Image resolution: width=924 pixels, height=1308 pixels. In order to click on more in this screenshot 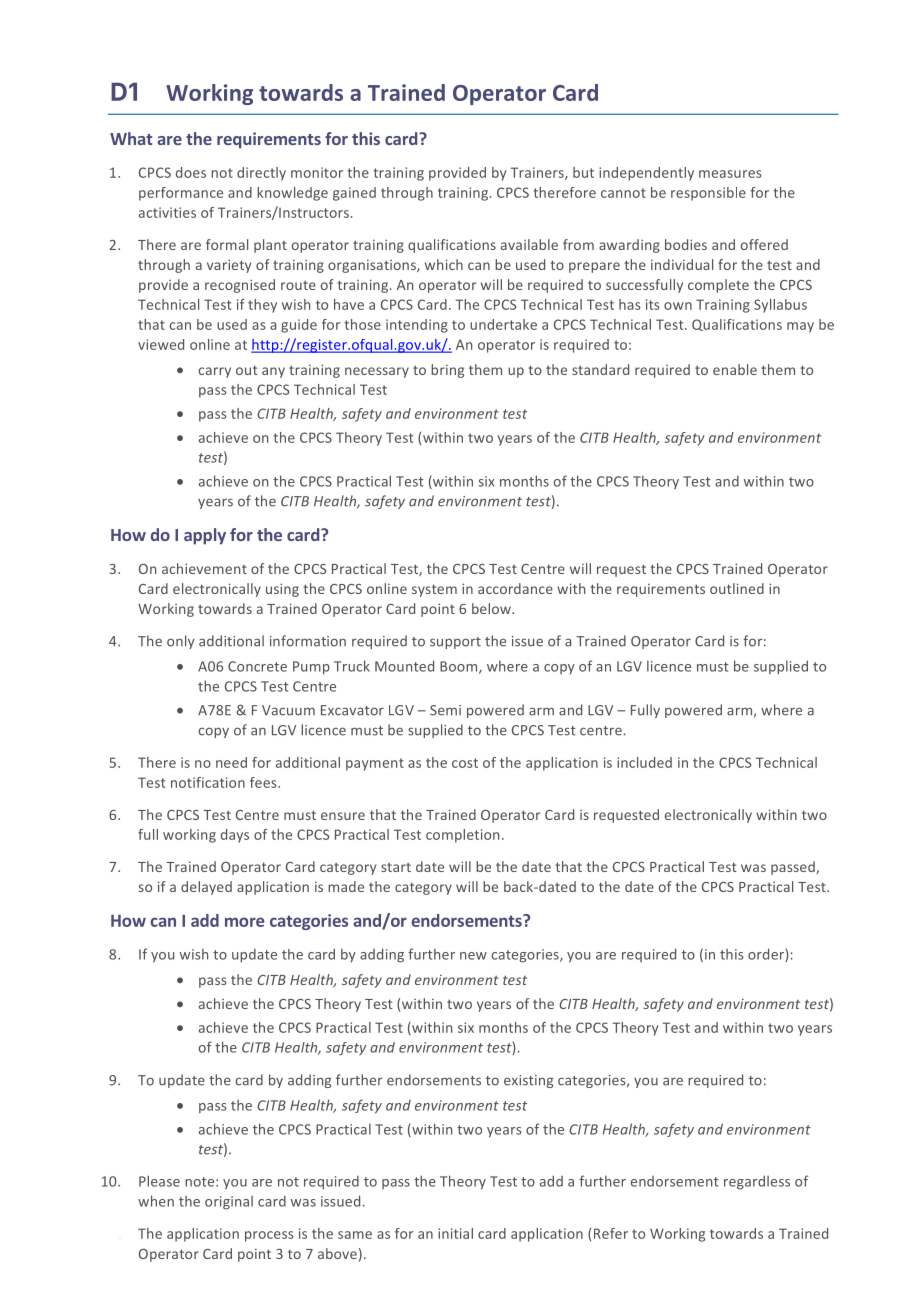, I will do `click(244, 922)`.
